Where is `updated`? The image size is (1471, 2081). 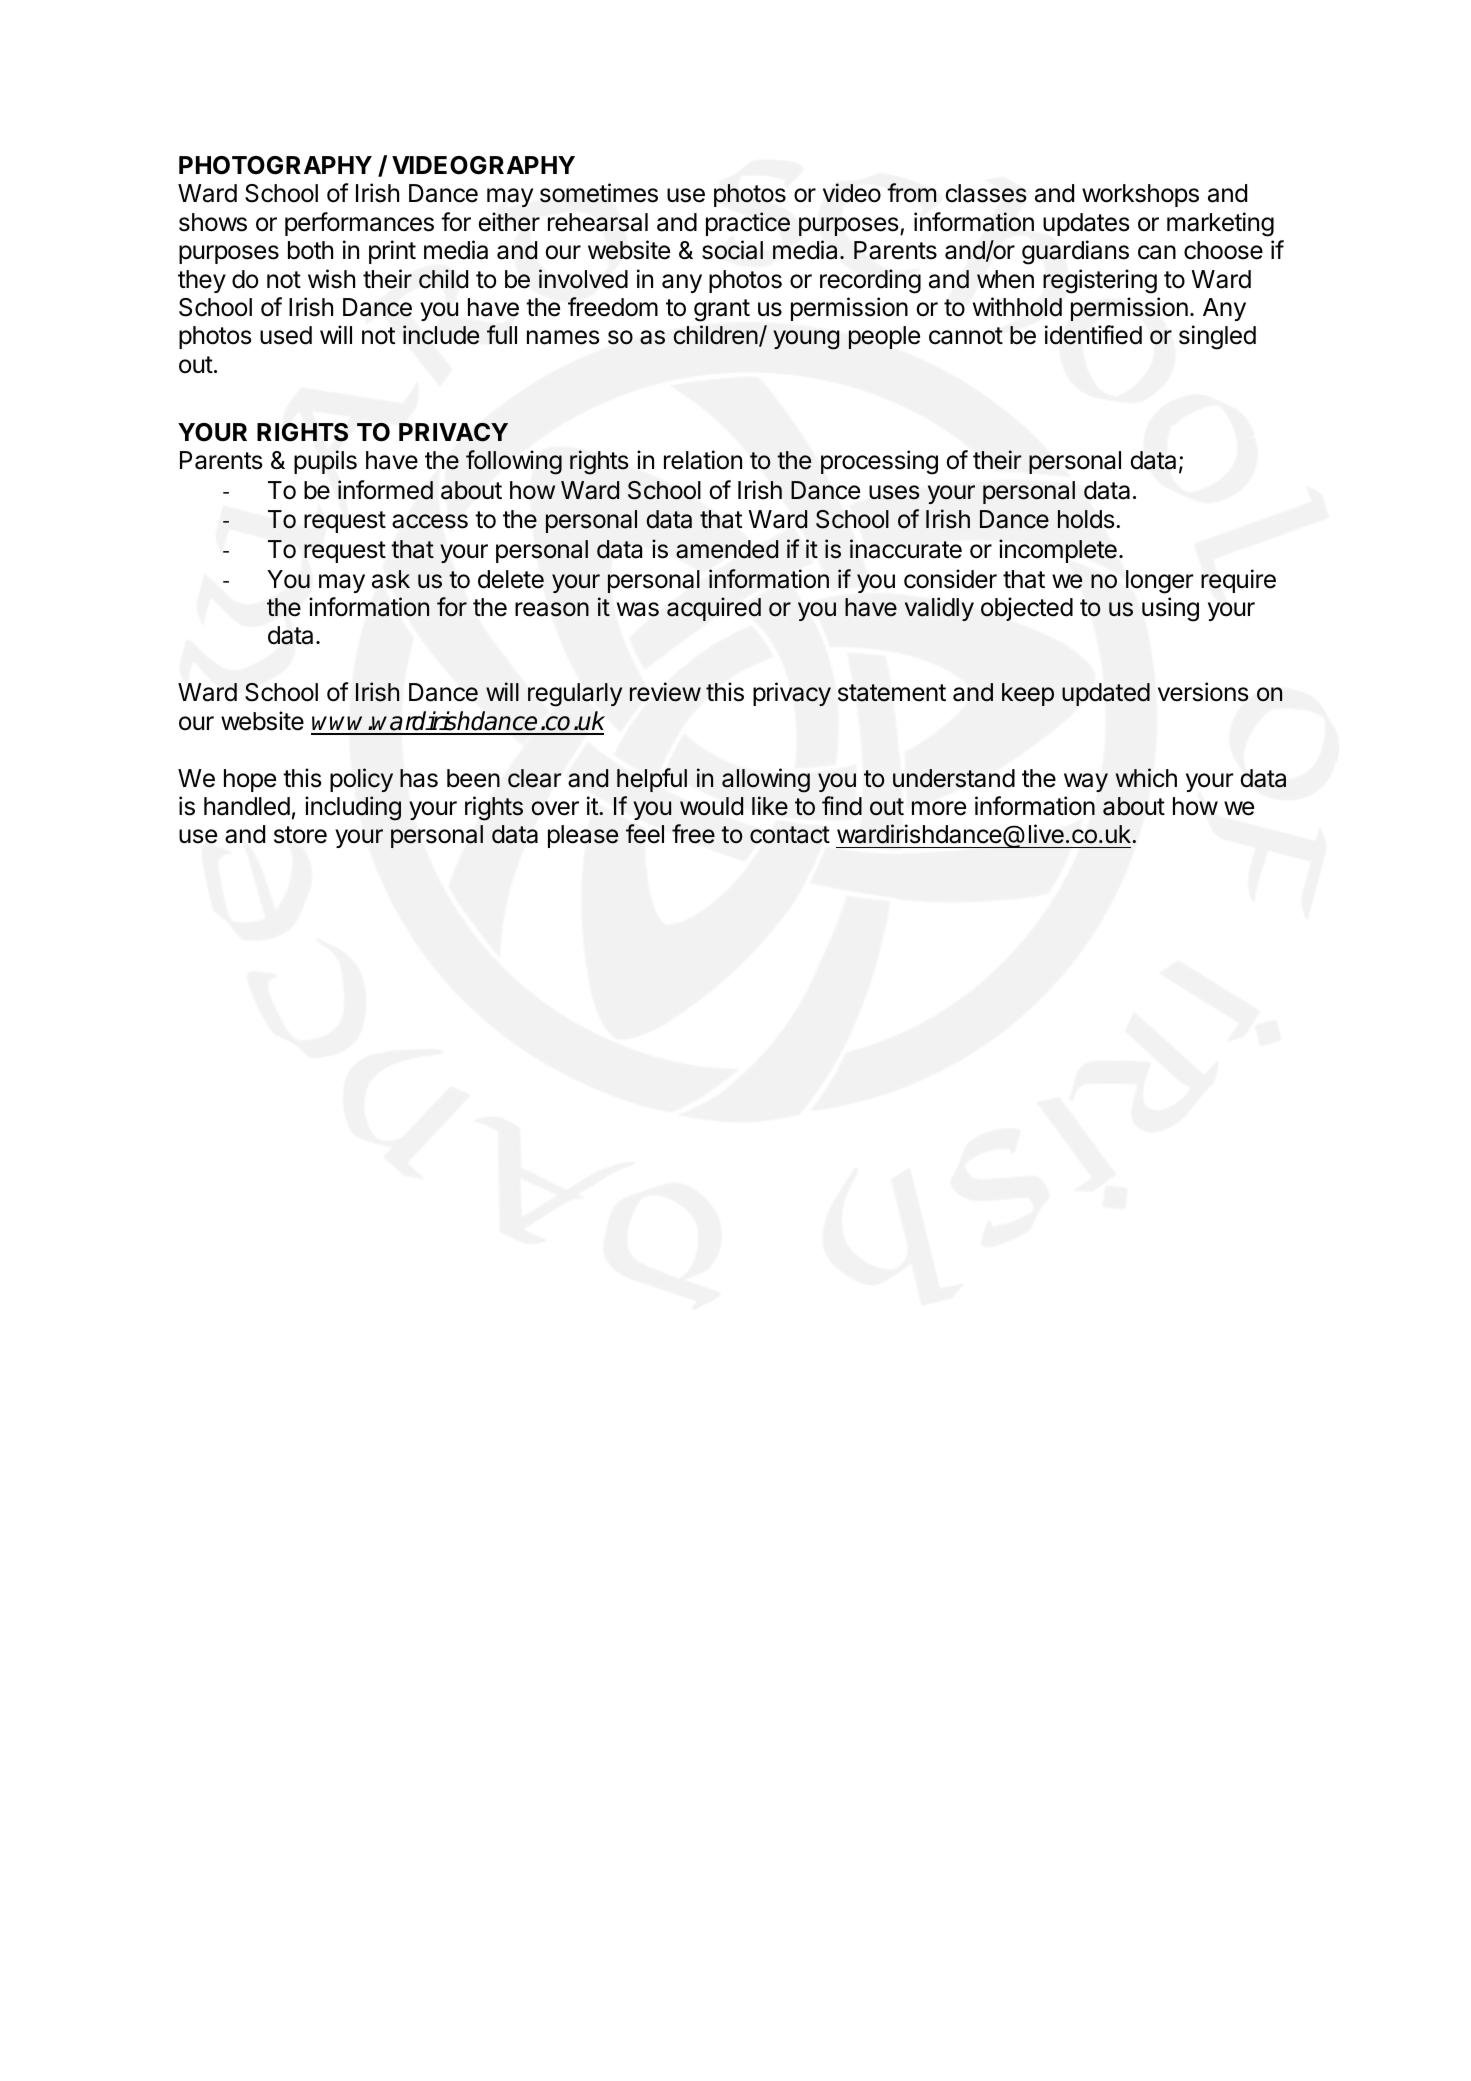 updated is located at coordinates (1106, 694).
